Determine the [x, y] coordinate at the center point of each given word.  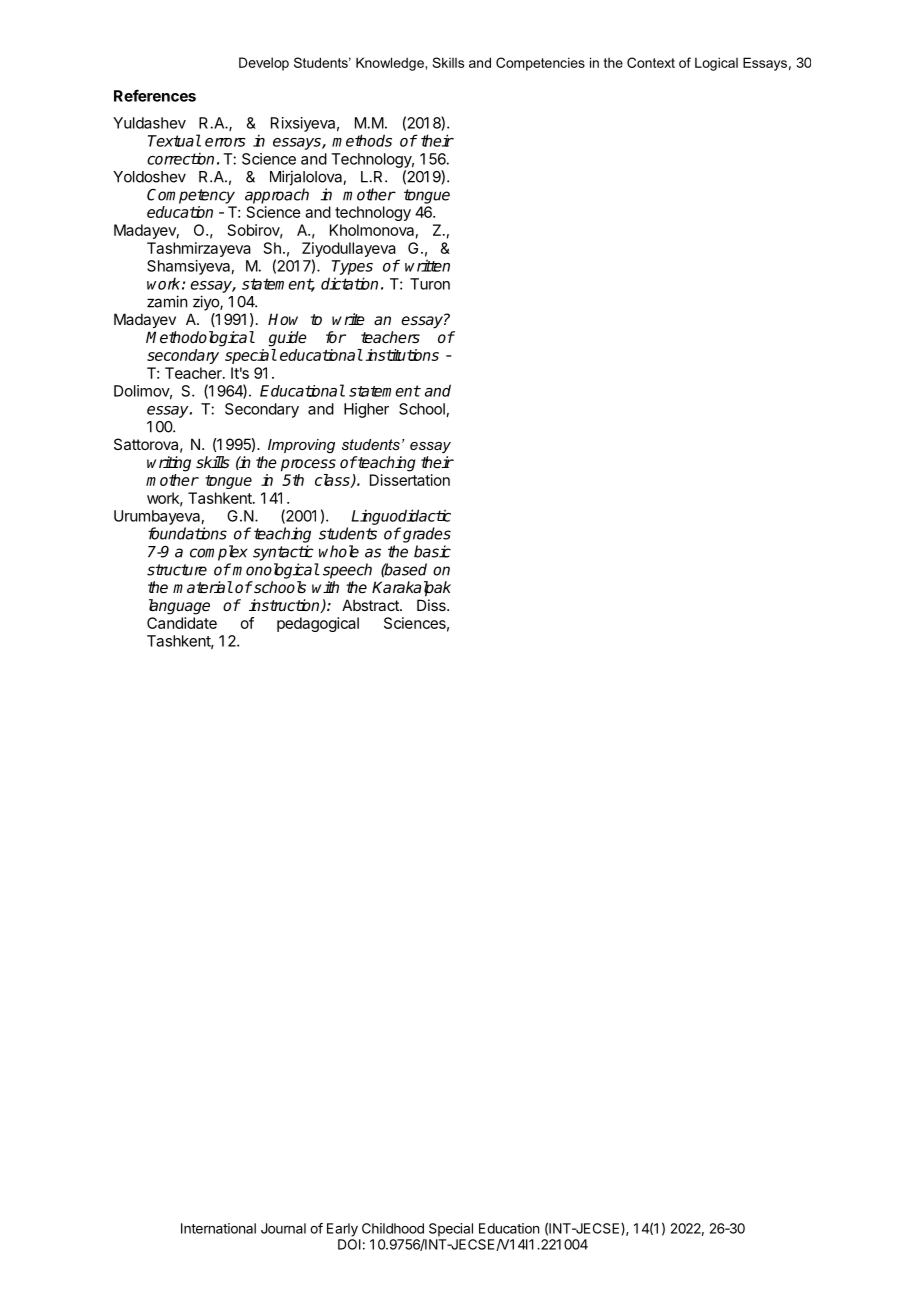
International [218, 1228]
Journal [283, 1228]
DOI [349, 1244]
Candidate [182, 623]
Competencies [540, 64]
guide [287, 339]
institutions [402, 355]
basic [432, 551]
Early [342, 1230]
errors [225, 142]
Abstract [371, 605]
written [427, 265]
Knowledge [391, 64]
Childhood [393, 1228]
